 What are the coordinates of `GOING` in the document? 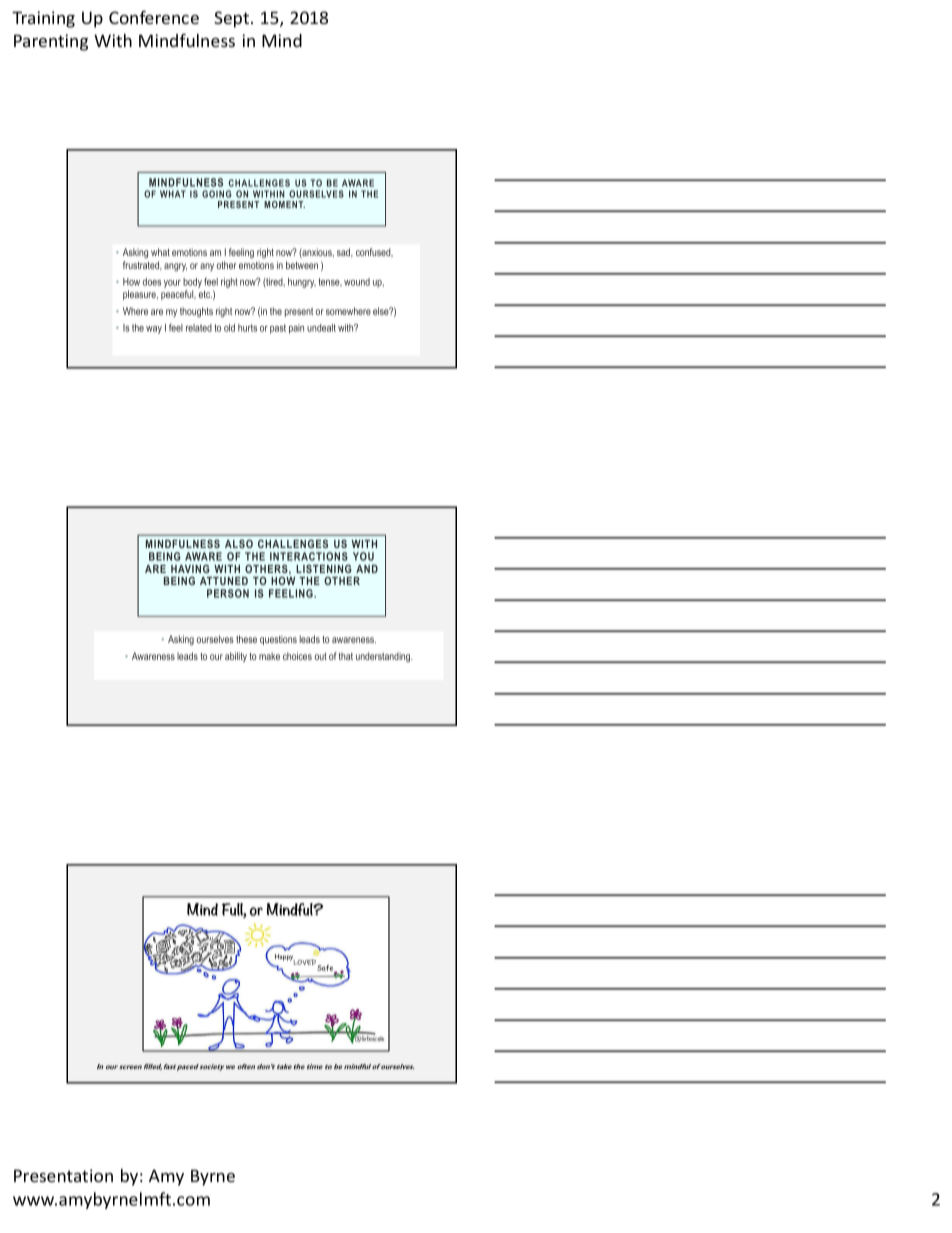 It's located at (216, 194).
